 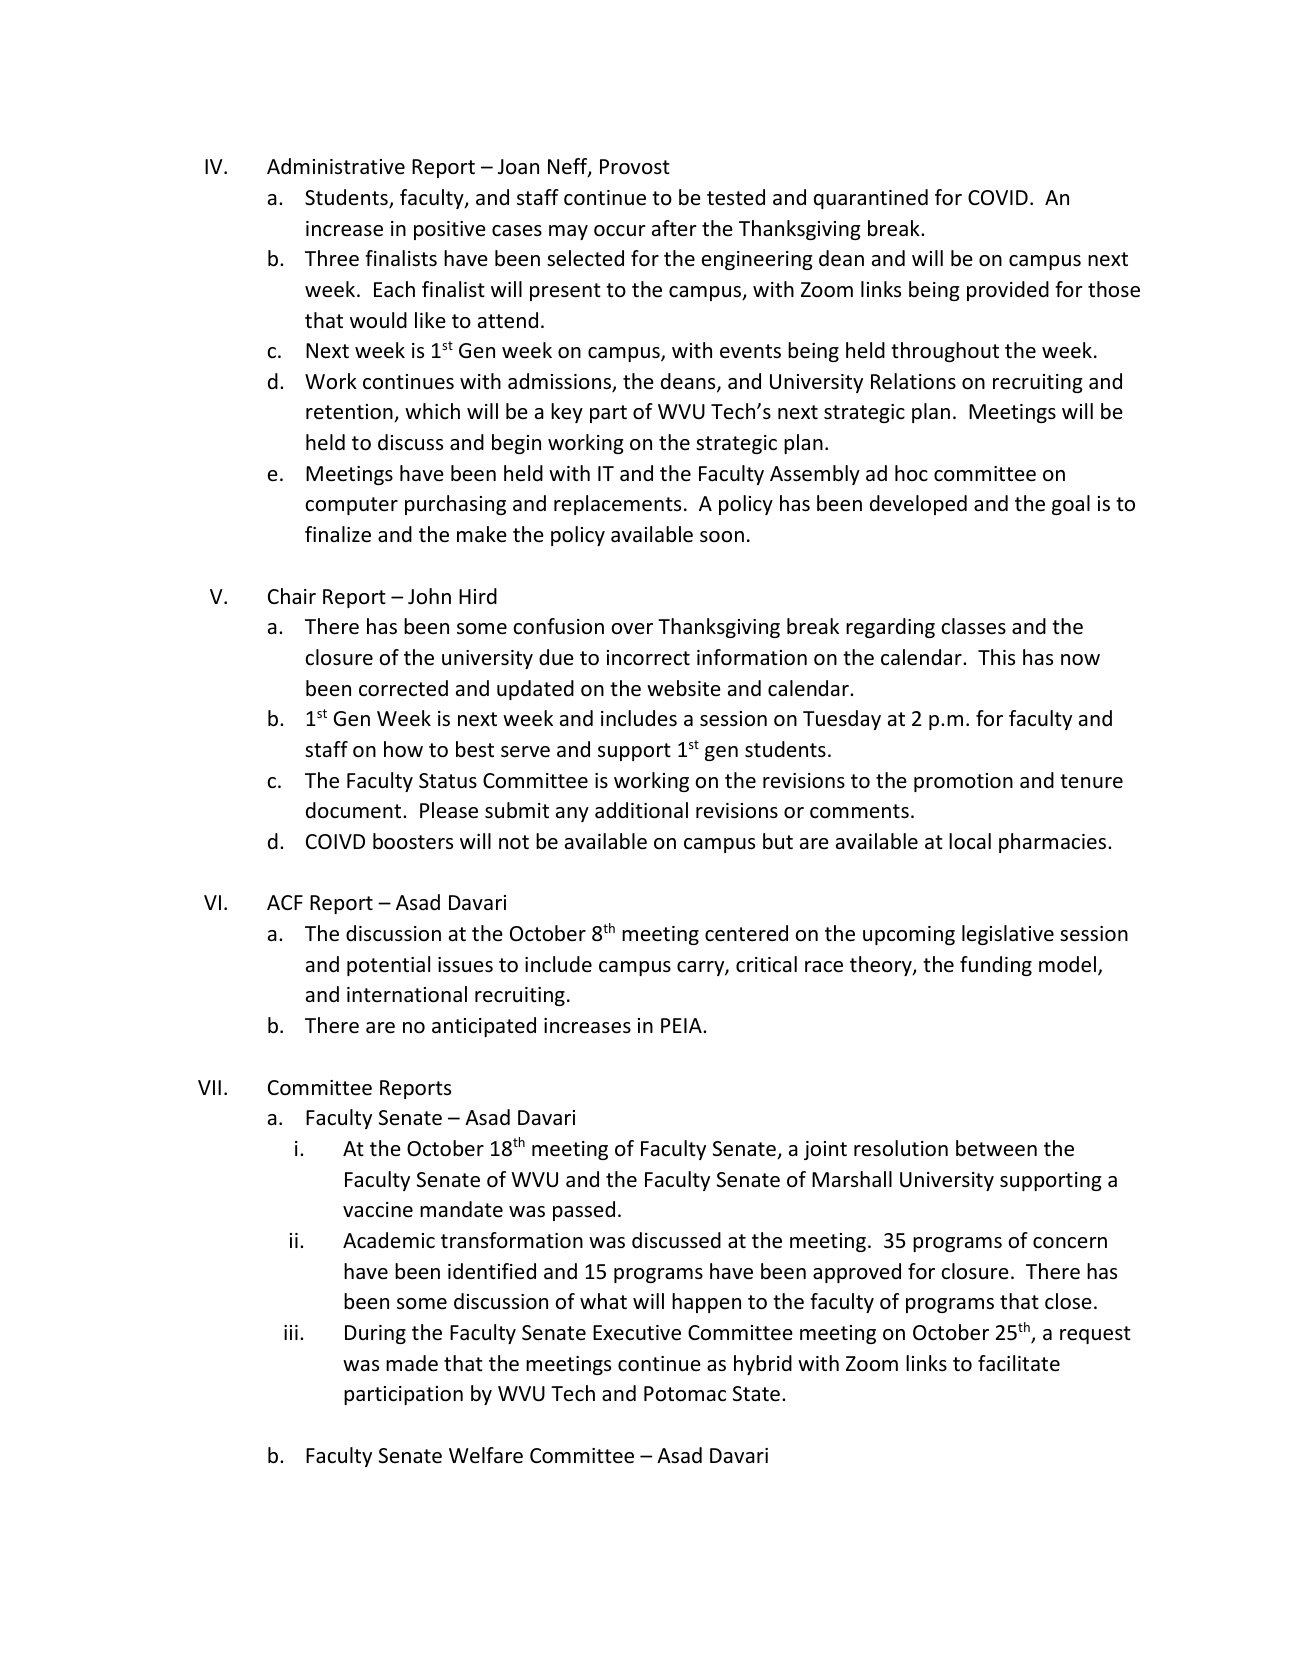 I want to click on made, so click(x=412, y=1363).
